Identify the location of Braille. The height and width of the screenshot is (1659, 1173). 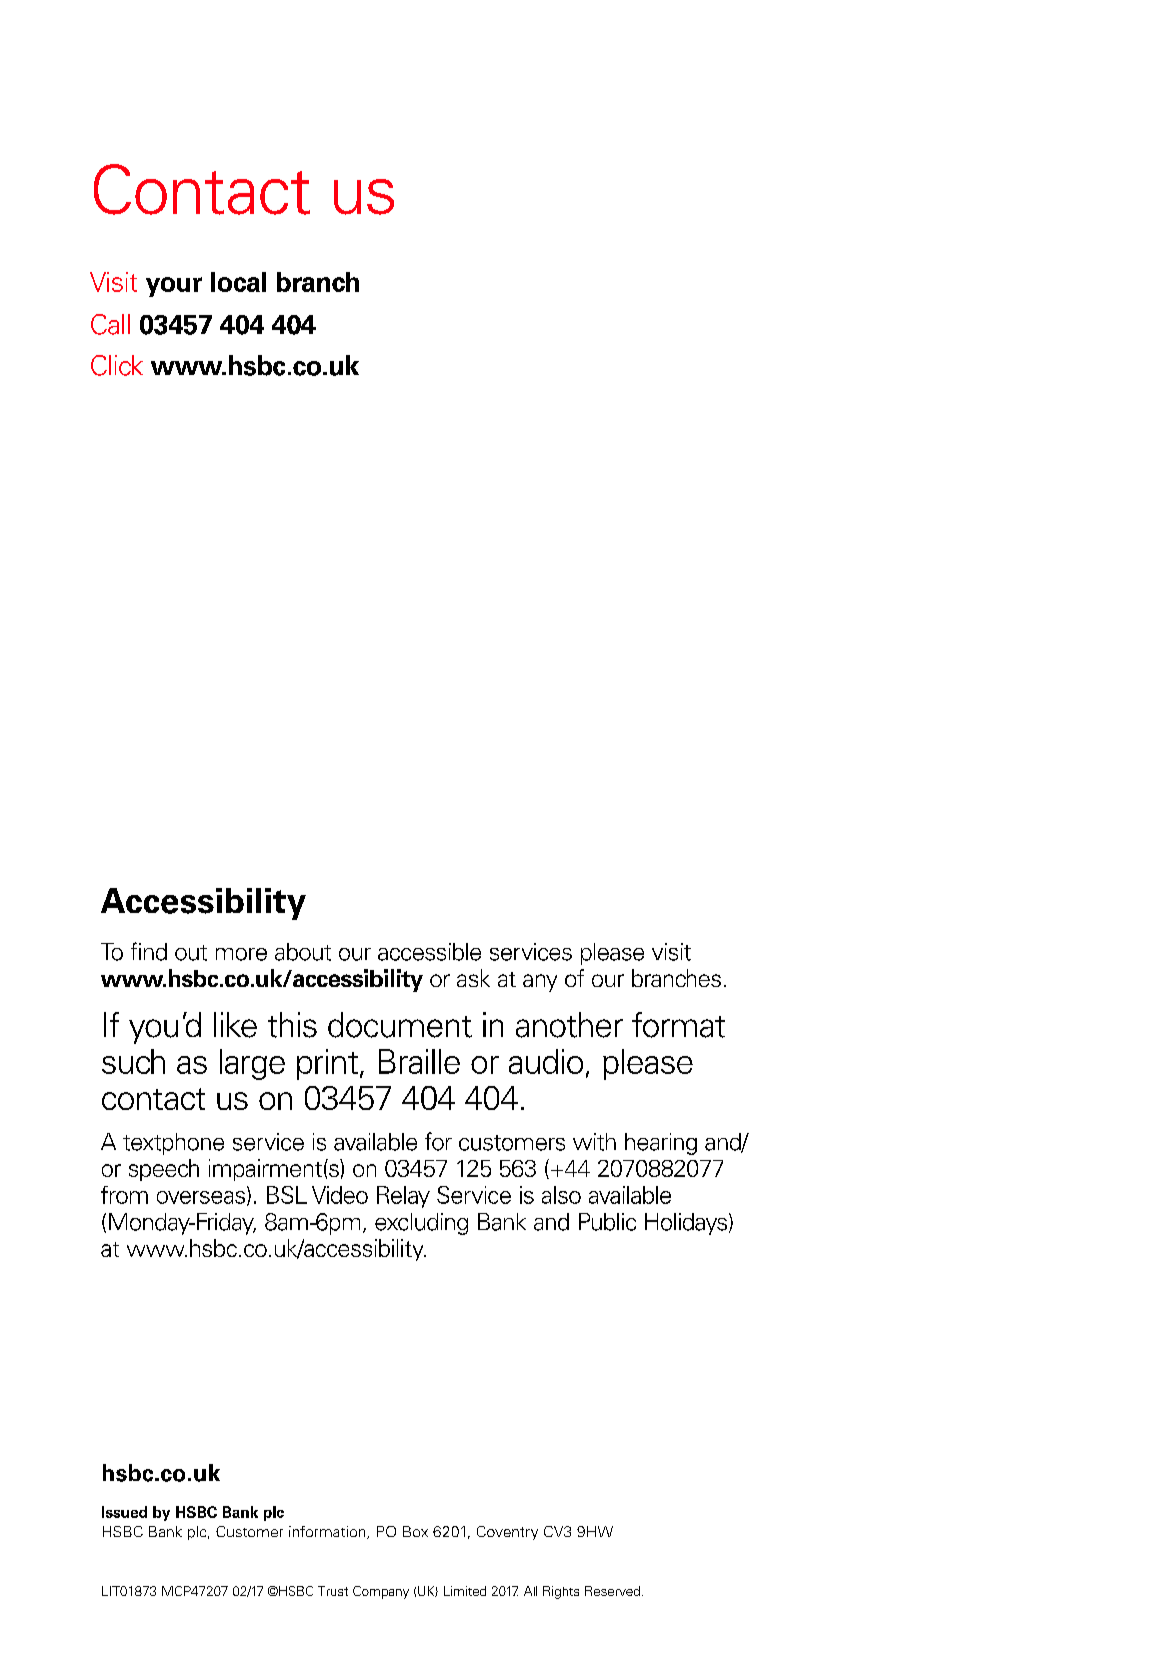
(419, 1061).
